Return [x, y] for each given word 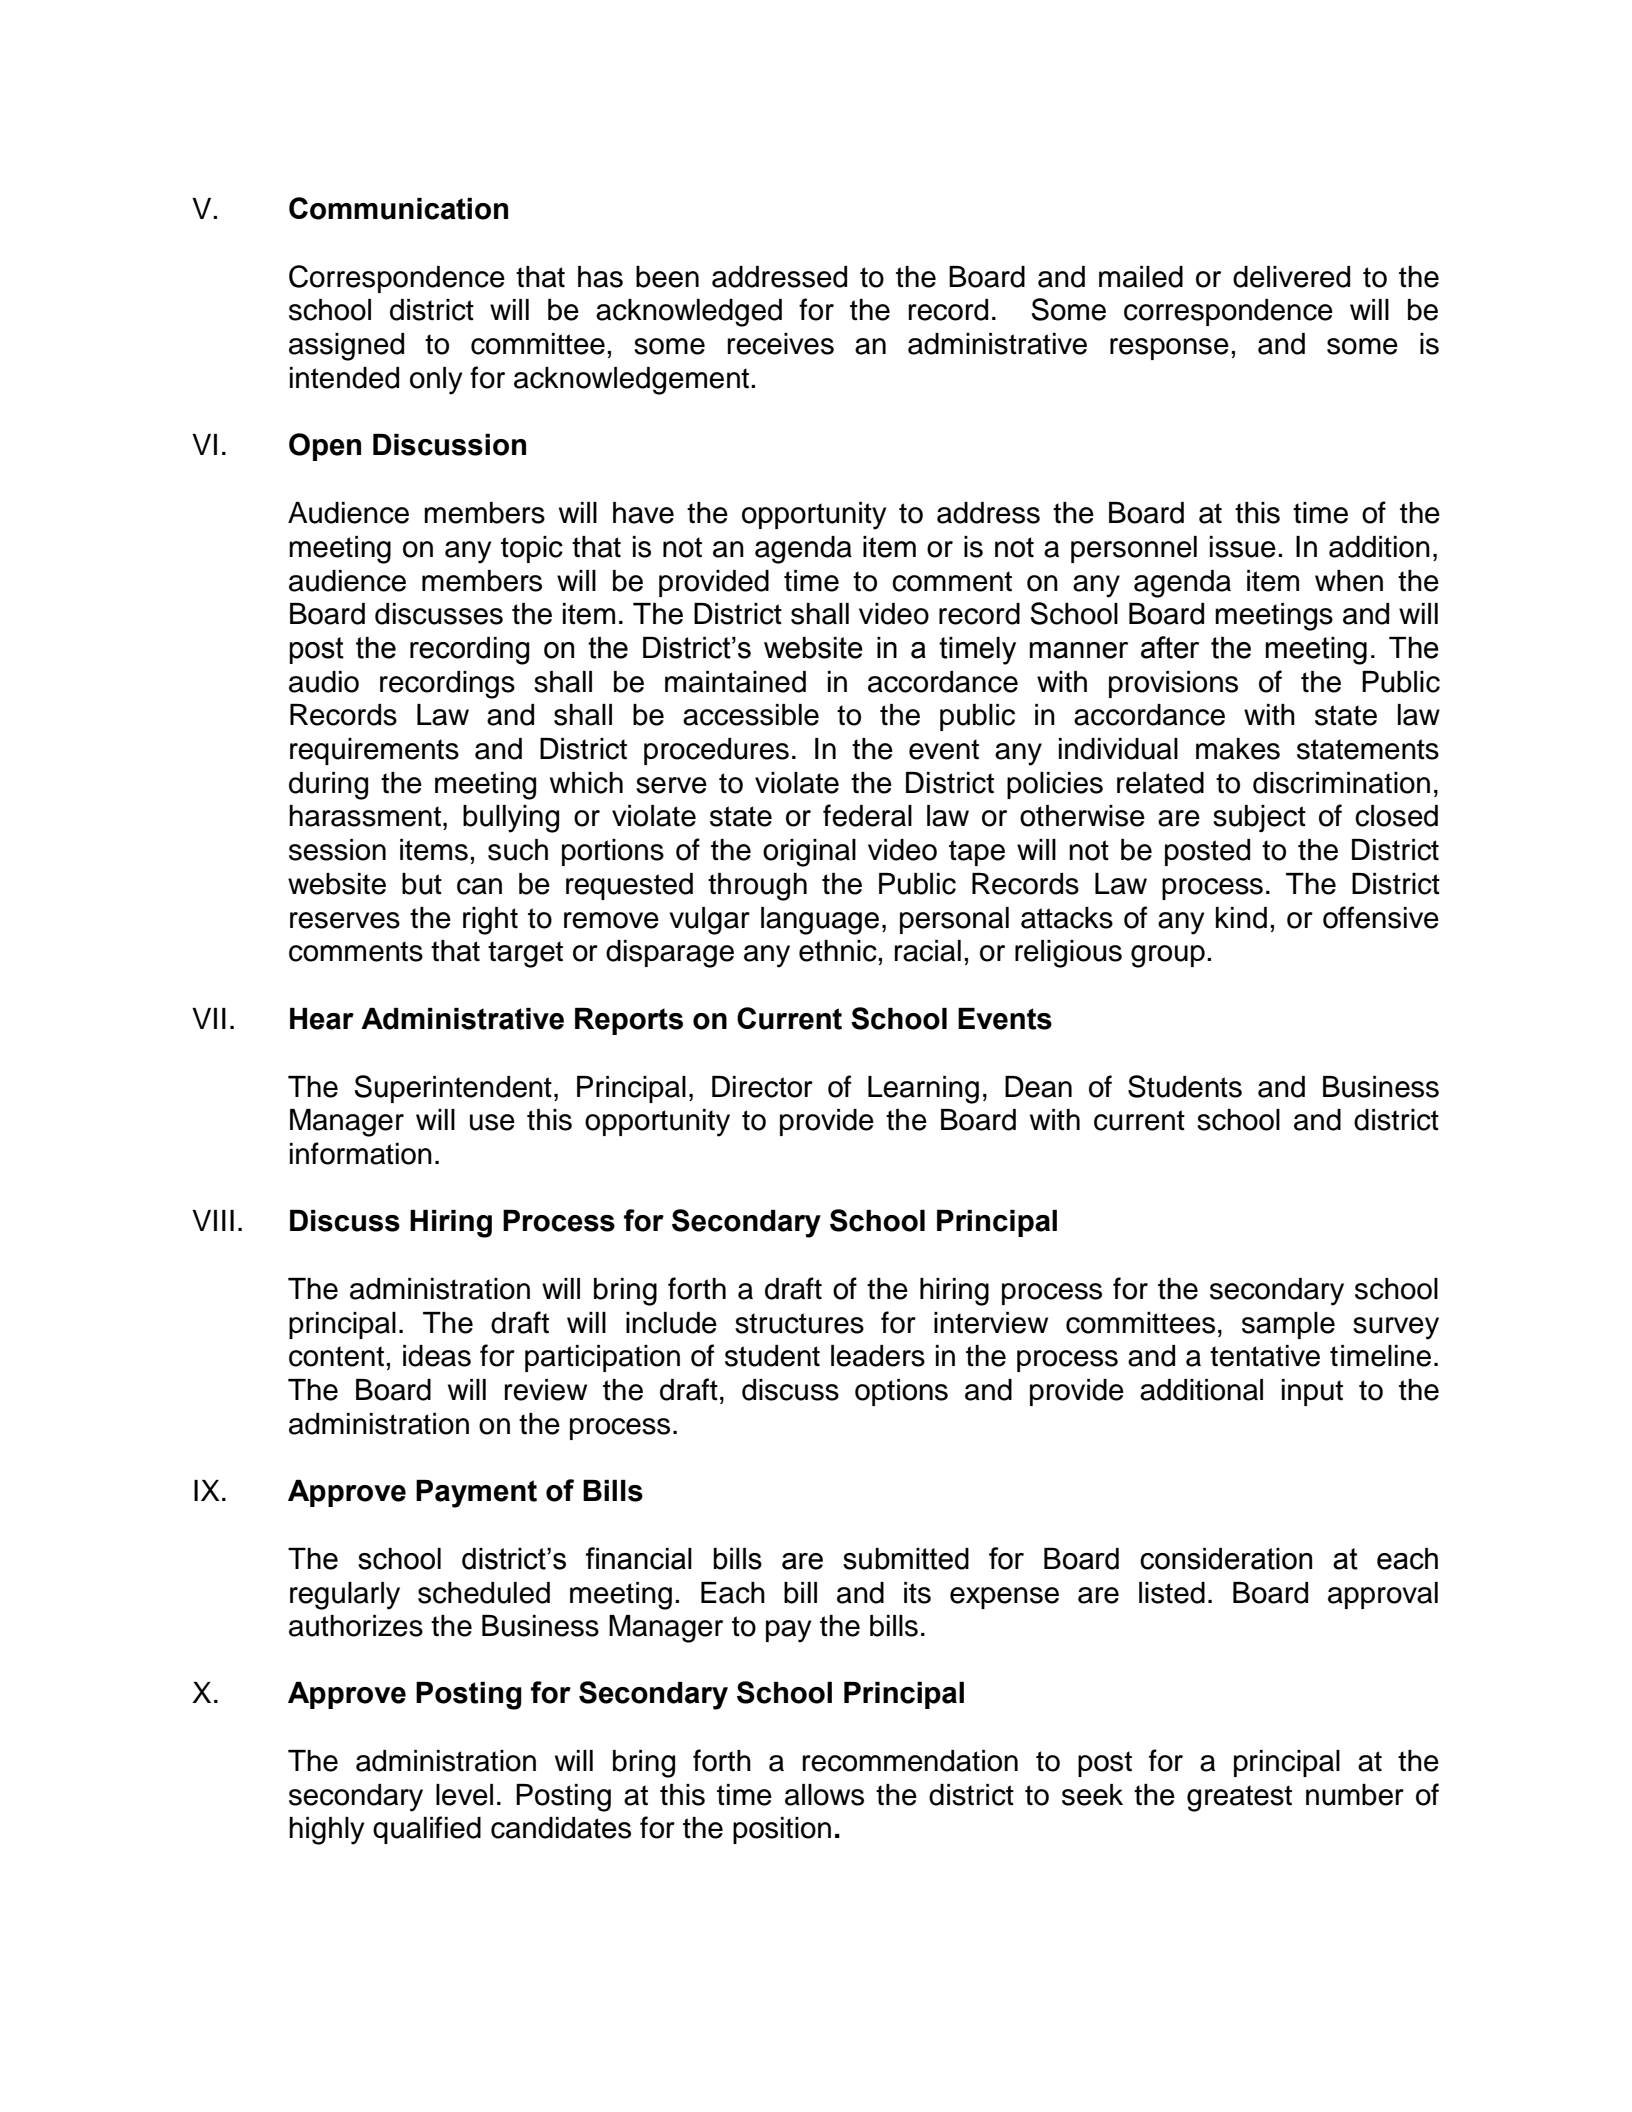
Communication [398, 208]
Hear [322, 1019]
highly [326, 1831]
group [1168, 956]
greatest [1239, 1798]
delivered [1291, 277]
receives [781, 344]
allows [824, 1795]
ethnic [839, 951]
